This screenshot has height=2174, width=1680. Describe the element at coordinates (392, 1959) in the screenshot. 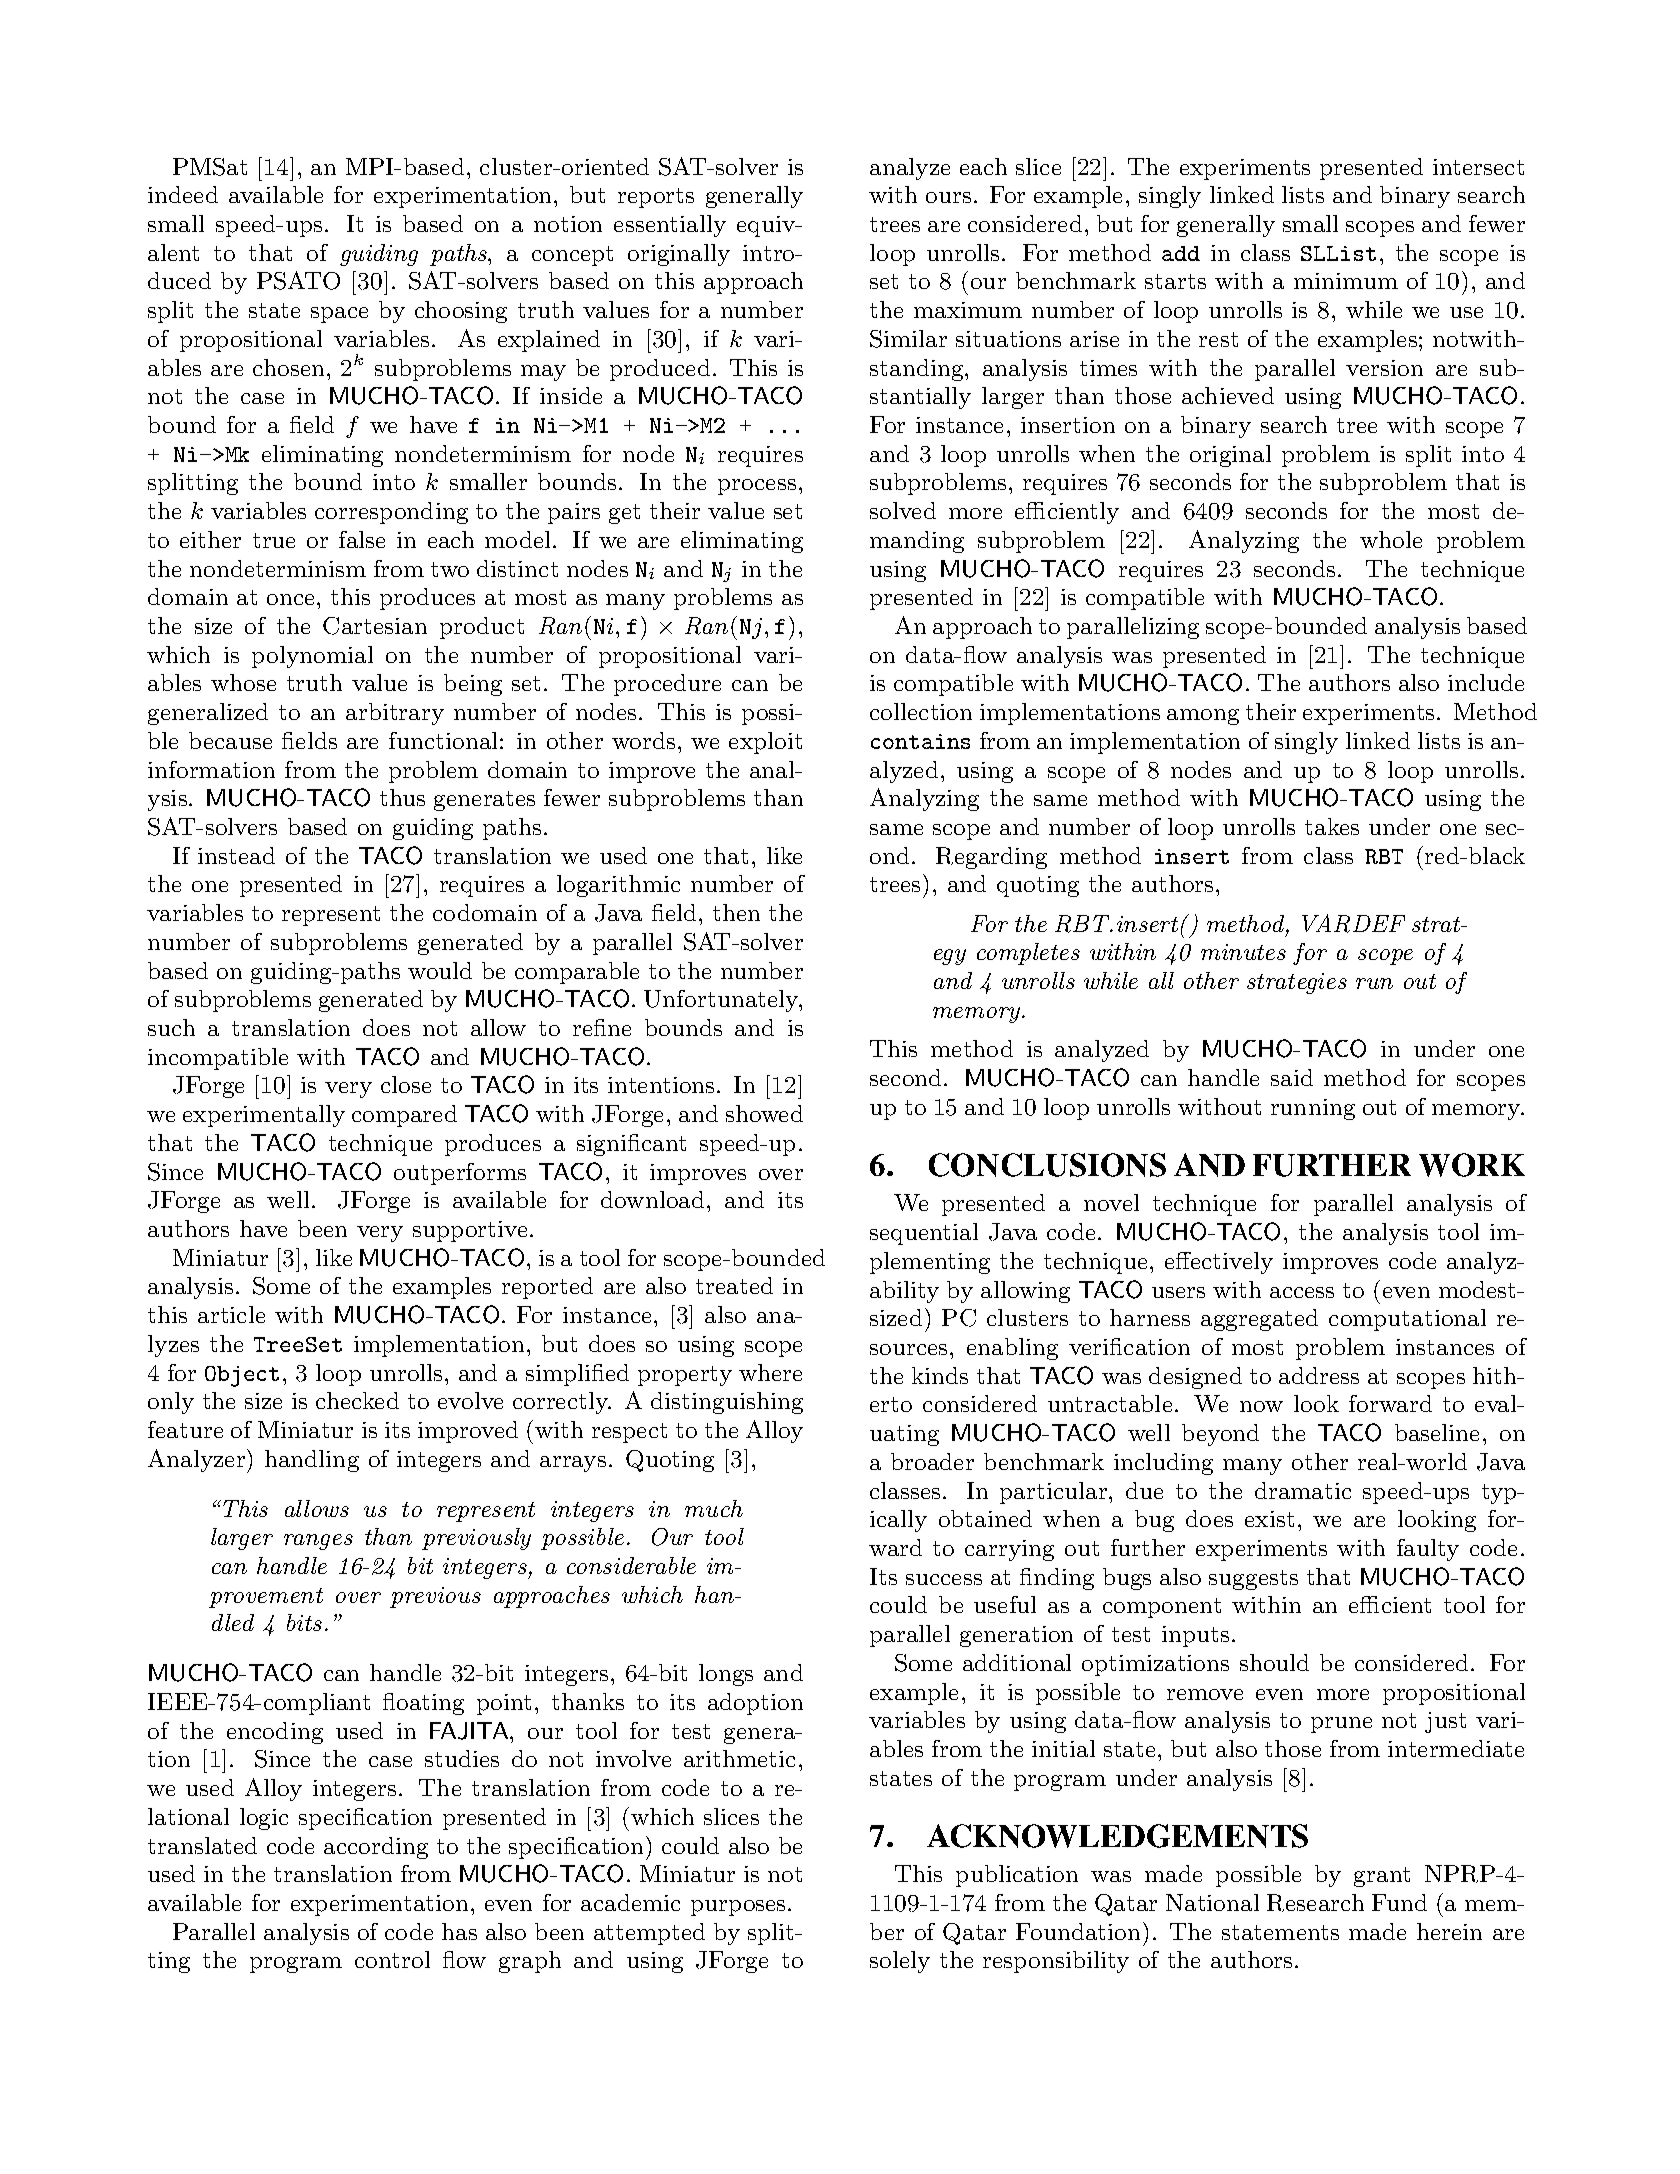

I see `control` at that location.
